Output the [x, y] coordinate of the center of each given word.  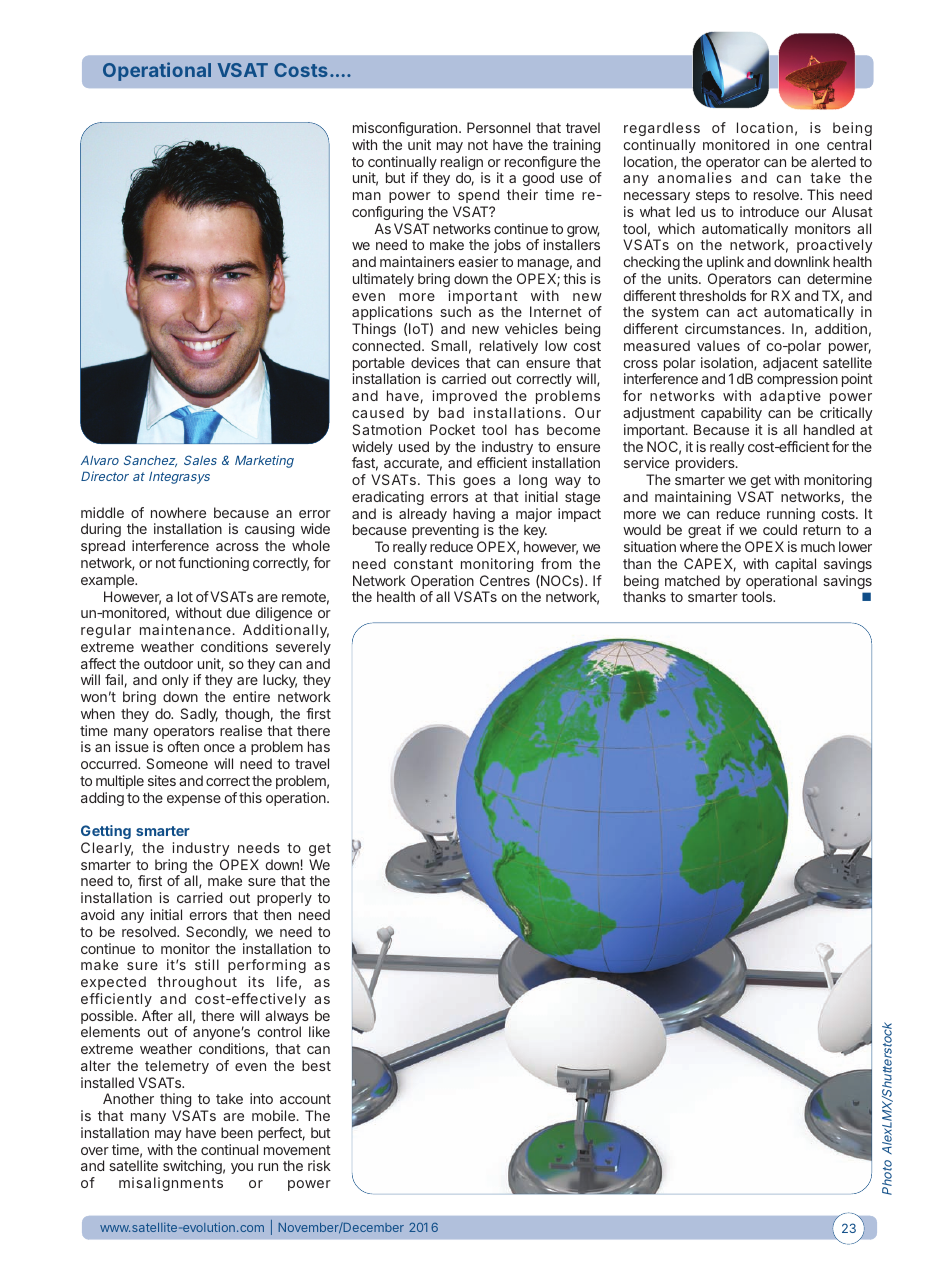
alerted [833, 161]
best [316, 1065]
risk [319, 1165]
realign [462, 164]
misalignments [171, 1184]
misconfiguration [405, 129]
